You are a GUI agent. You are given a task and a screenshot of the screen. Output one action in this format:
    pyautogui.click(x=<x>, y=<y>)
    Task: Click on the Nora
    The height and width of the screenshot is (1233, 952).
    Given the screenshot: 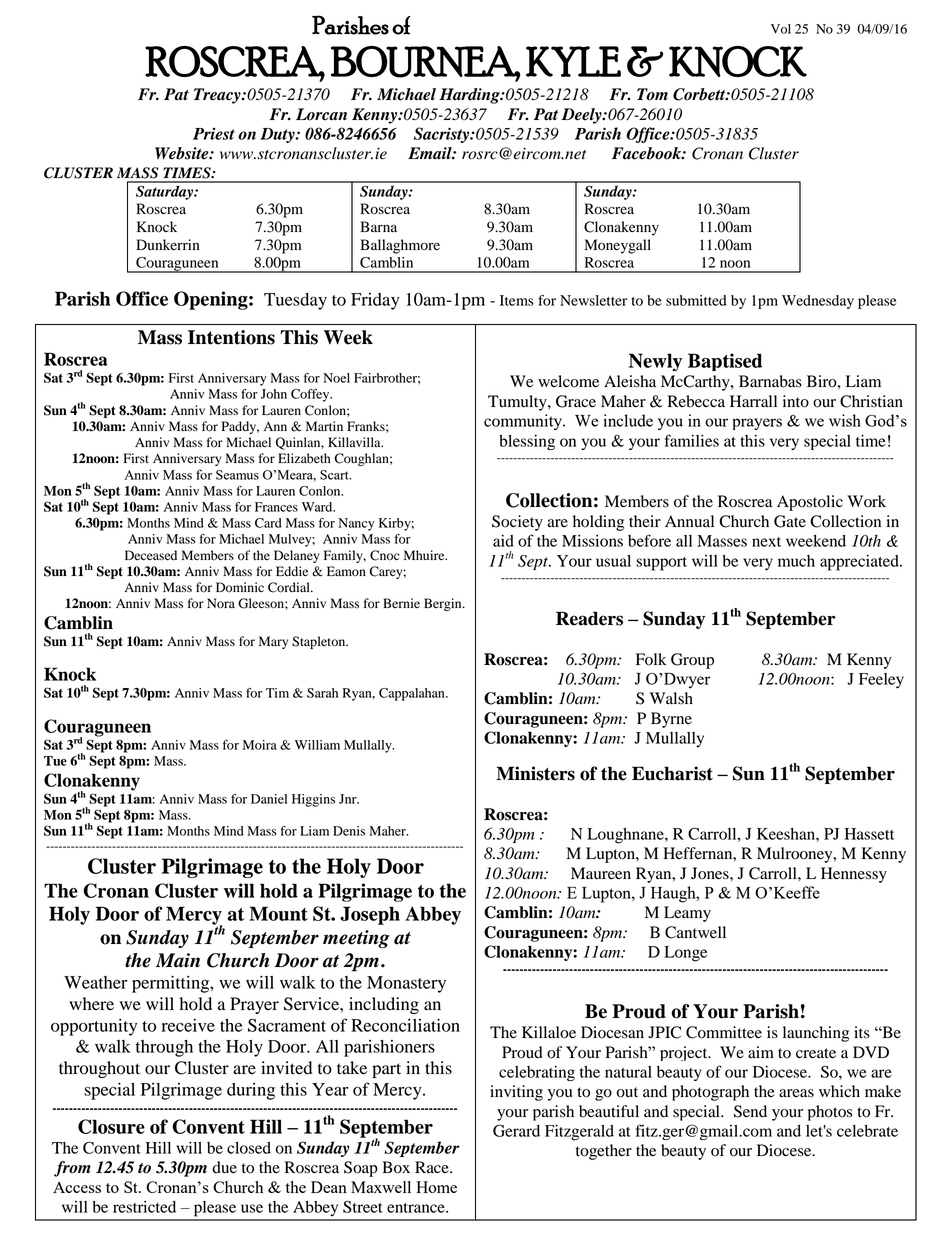 What is the action you would take?
    pyautogui.click(x=221, y=603)
